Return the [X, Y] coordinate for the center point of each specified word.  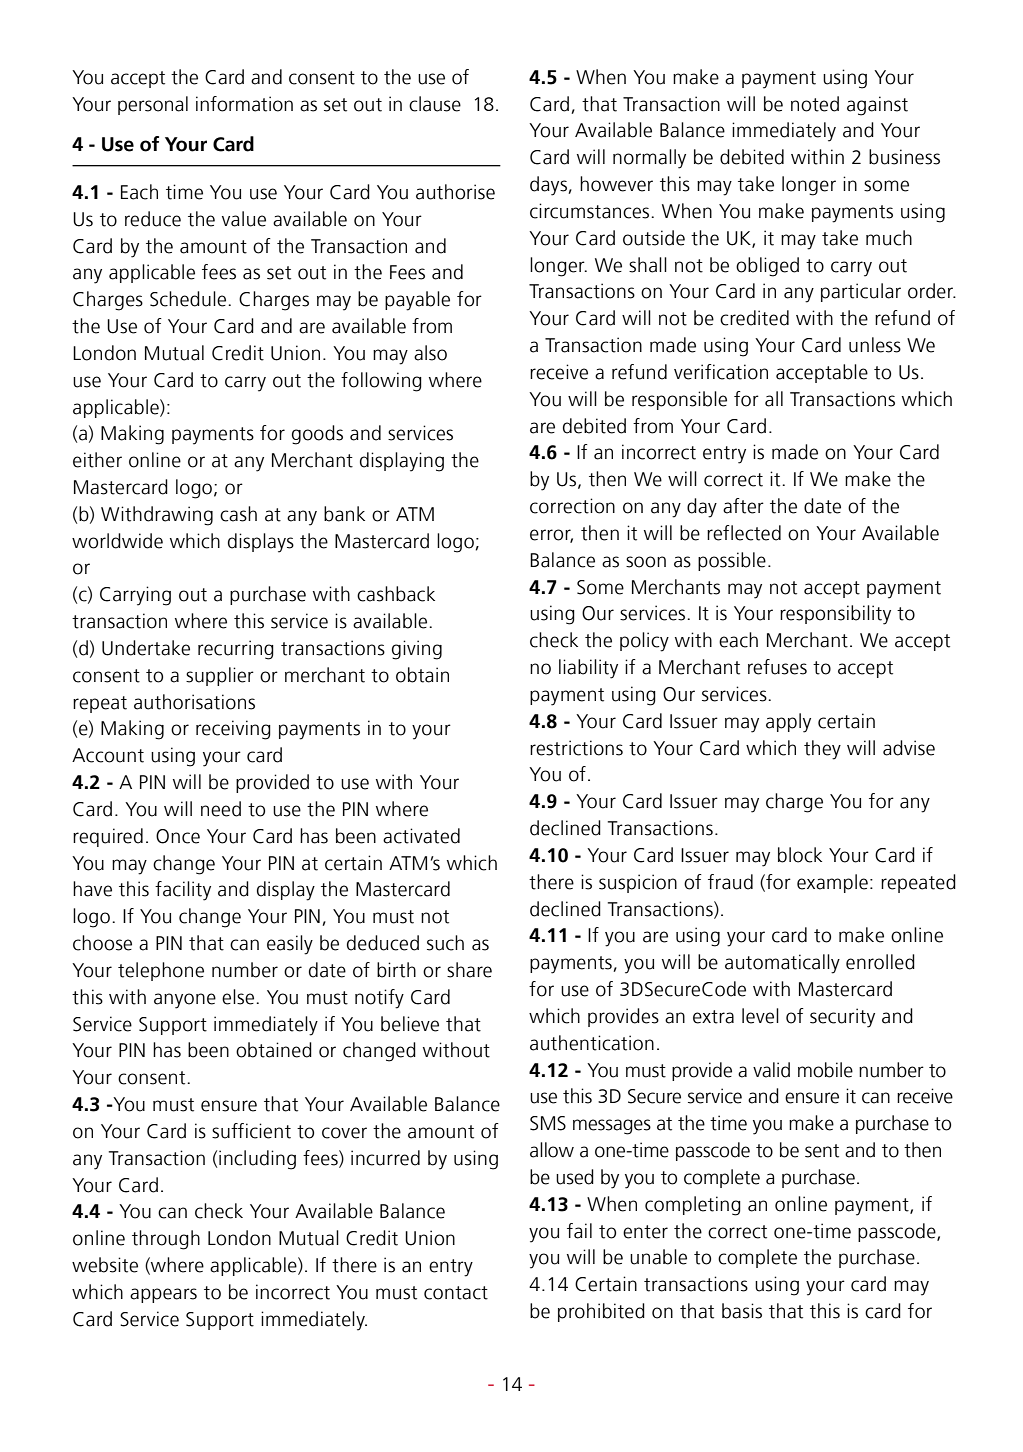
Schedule [189, 299]
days [549, 186]
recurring [236, 650]
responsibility [835, 615]
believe [410, 1024]
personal [153, 105]
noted [815, 104]
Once [178, 836]
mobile [825, 1070]
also [430, 353]
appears [163, 1295]
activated [421, 836]
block [800, 855]
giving [417, 650]
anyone [185, 1001]
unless [875, 345]
